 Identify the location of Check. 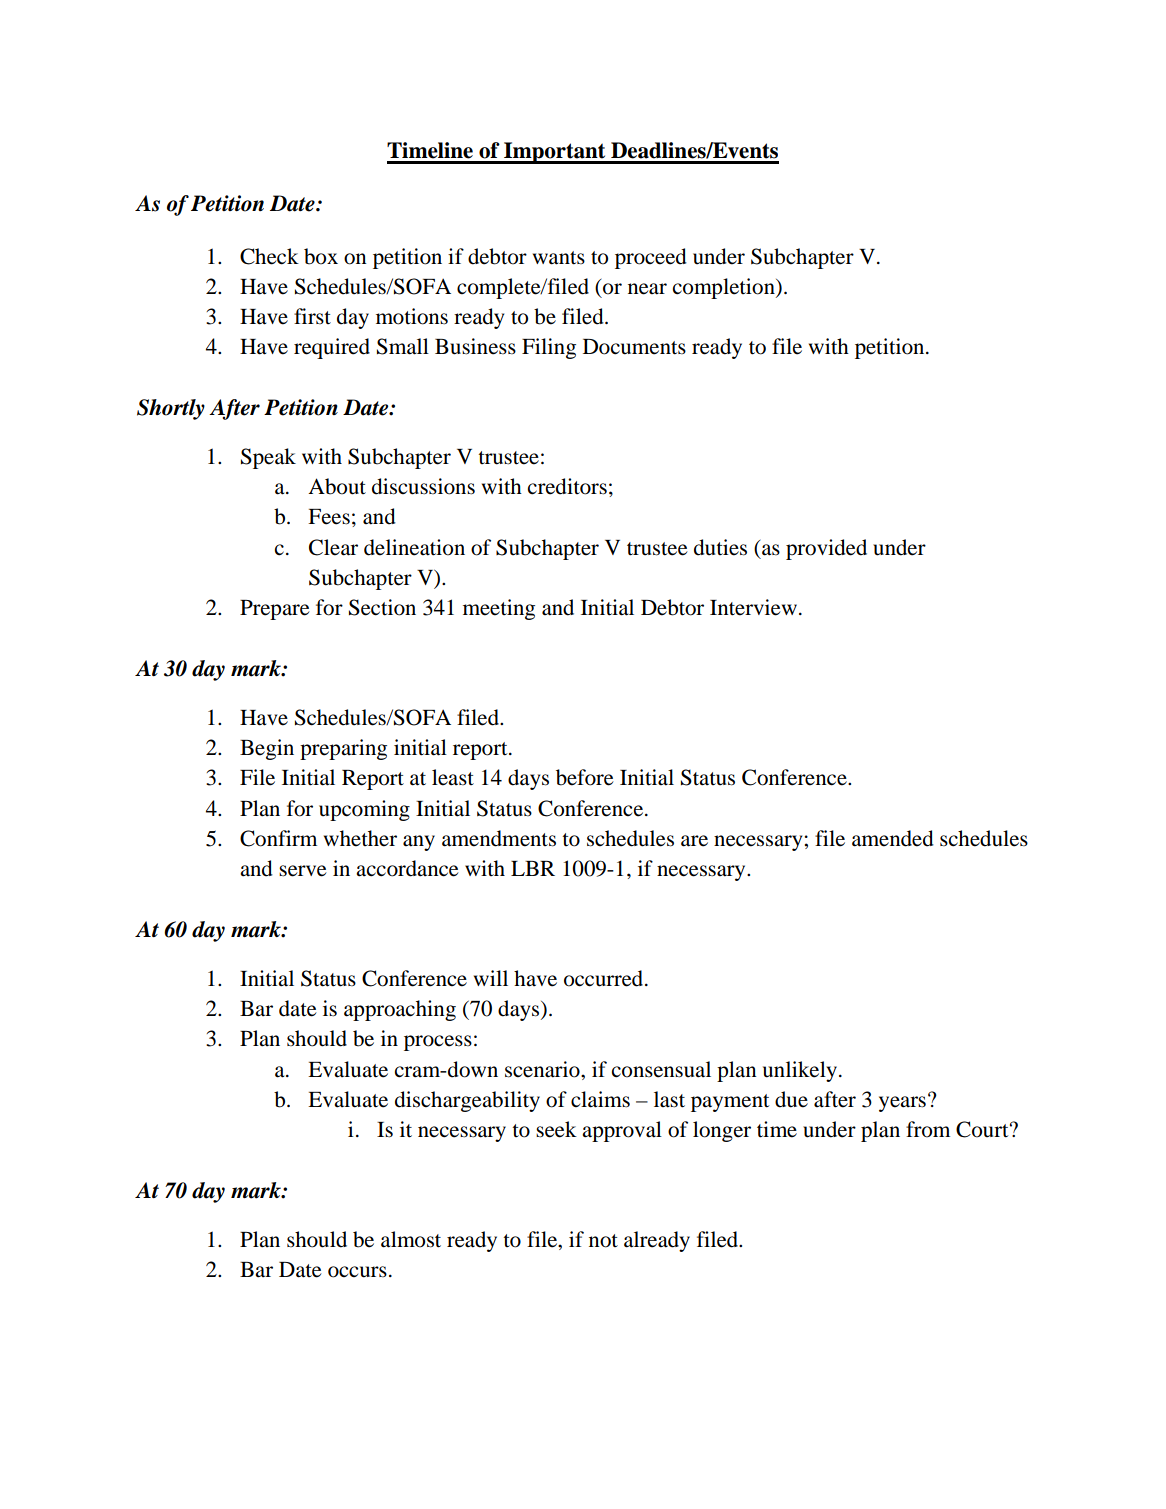
(269, 256).
